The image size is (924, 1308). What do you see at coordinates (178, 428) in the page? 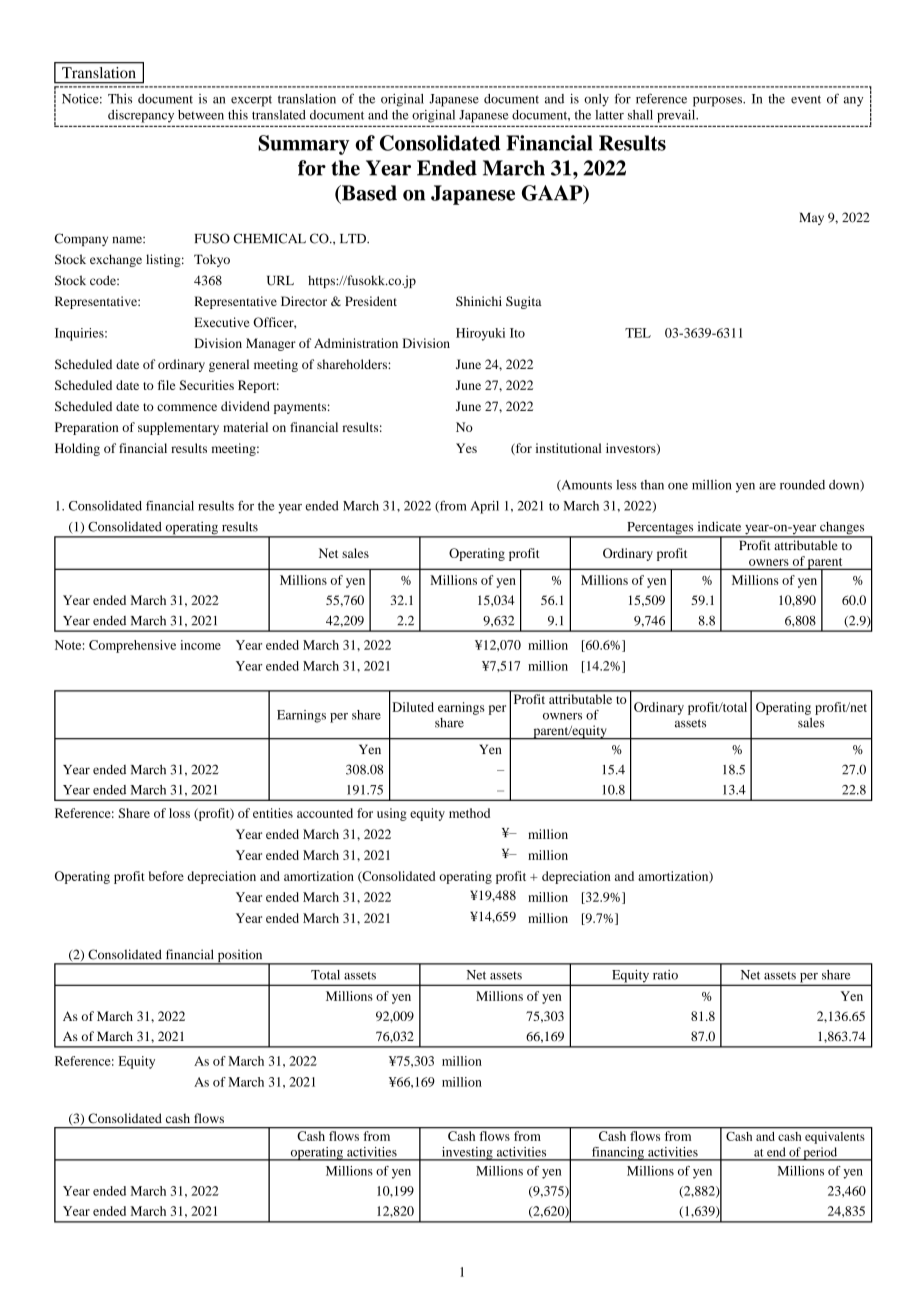
I see `supplementary` at bounding box center [178, 428].
